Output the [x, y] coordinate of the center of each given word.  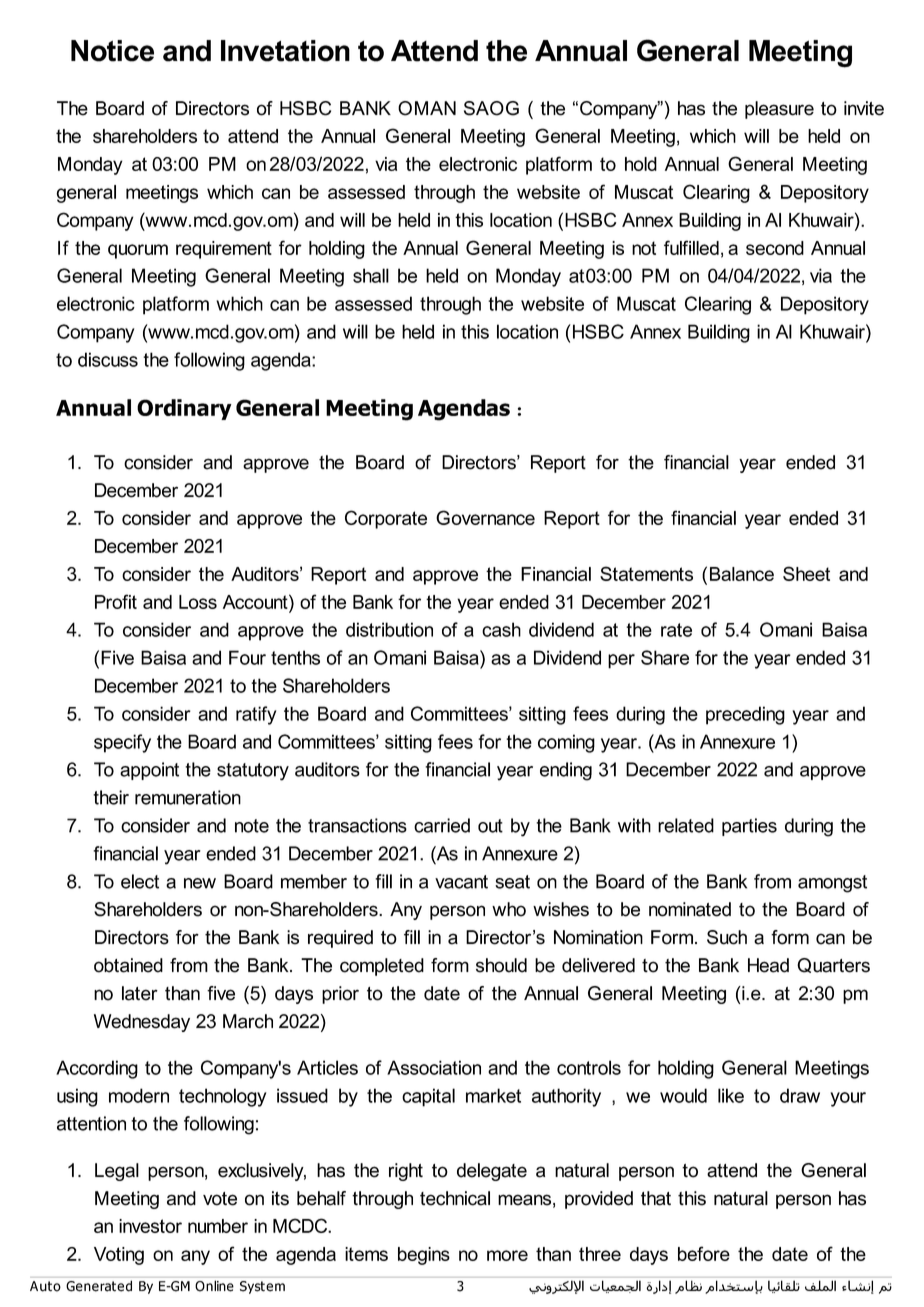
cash [501, 629]
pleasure [779, 110]
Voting [119, 1256]
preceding [745, 715]
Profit [116, 601]
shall [371, 275]
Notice [112, 51]
